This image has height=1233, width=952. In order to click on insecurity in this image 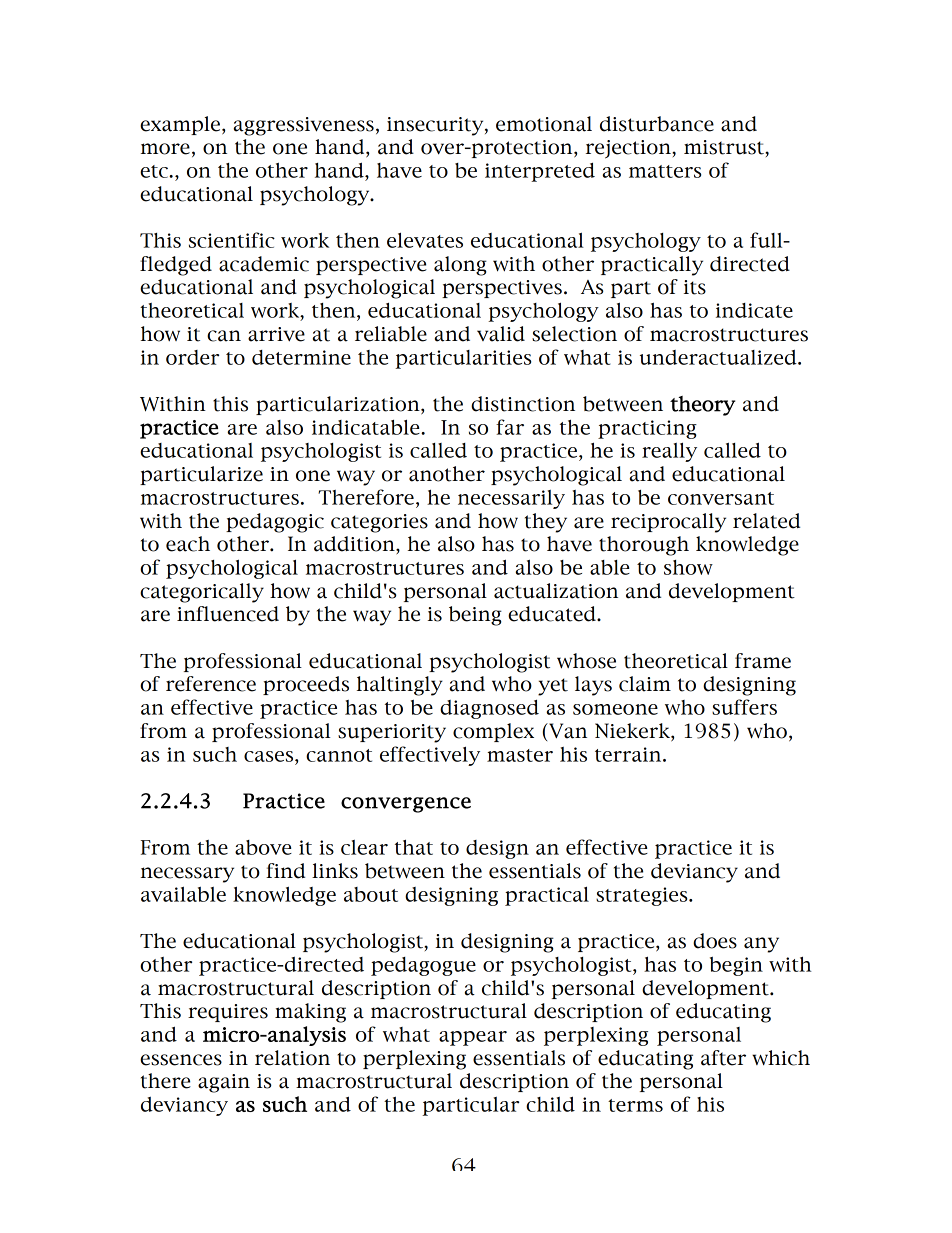, I will do `click(436, 126)`.
